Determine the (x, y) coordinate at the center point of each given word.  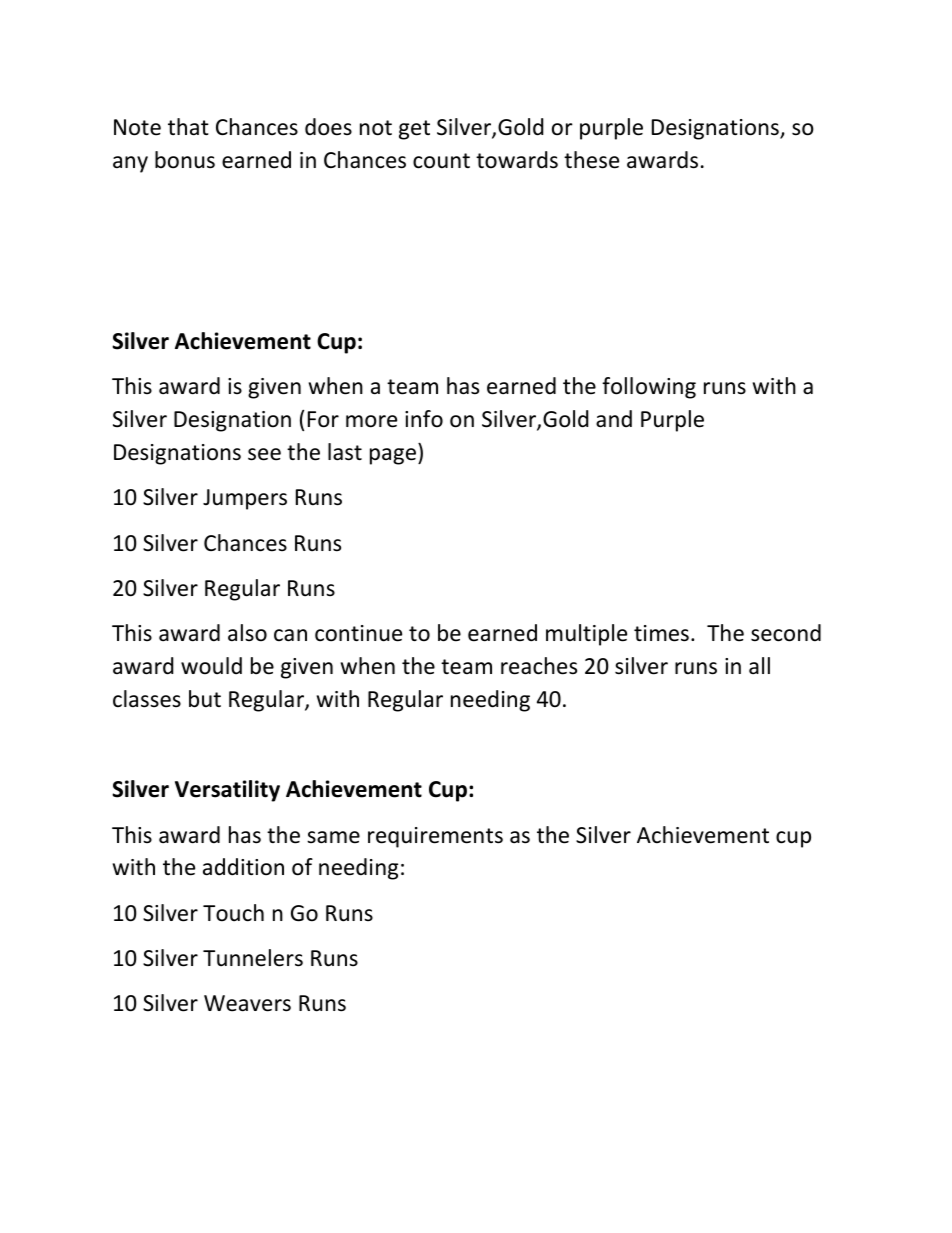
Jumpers (245, 499)
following (649, 388)
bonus (185, 160)
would (211, 666)
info (424, 419)
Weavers (247, 1003)
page (393, 456)
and (614, 419)
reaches (539, 666)
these (591, 160)
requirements (435, 837)
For (323, 419)
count (441, 161)
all (759, 666)
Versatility (227, 791)
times (661, 633)
